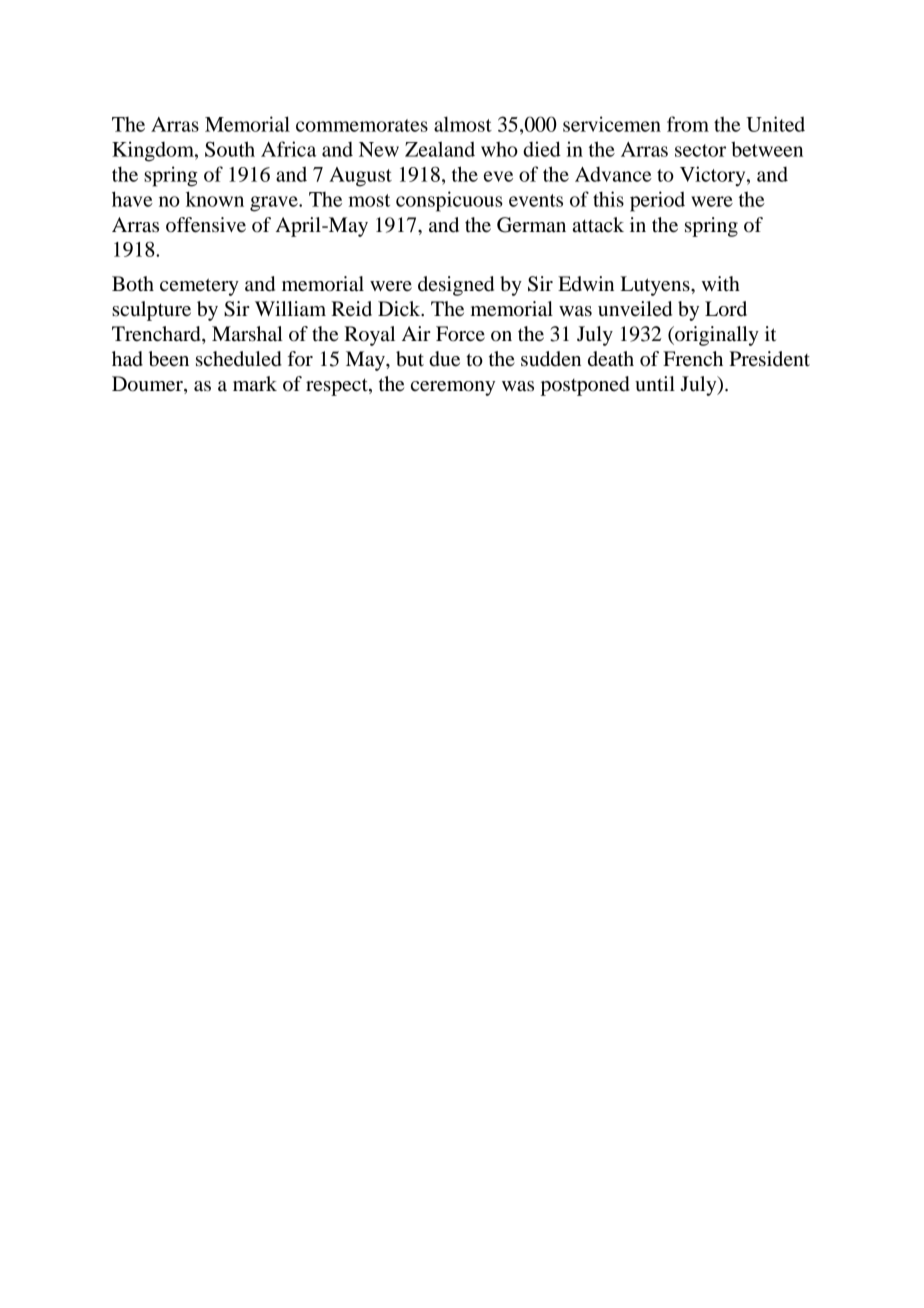 The image size is (924, 1308). I want to click on ceremony, so click(453, 388).
